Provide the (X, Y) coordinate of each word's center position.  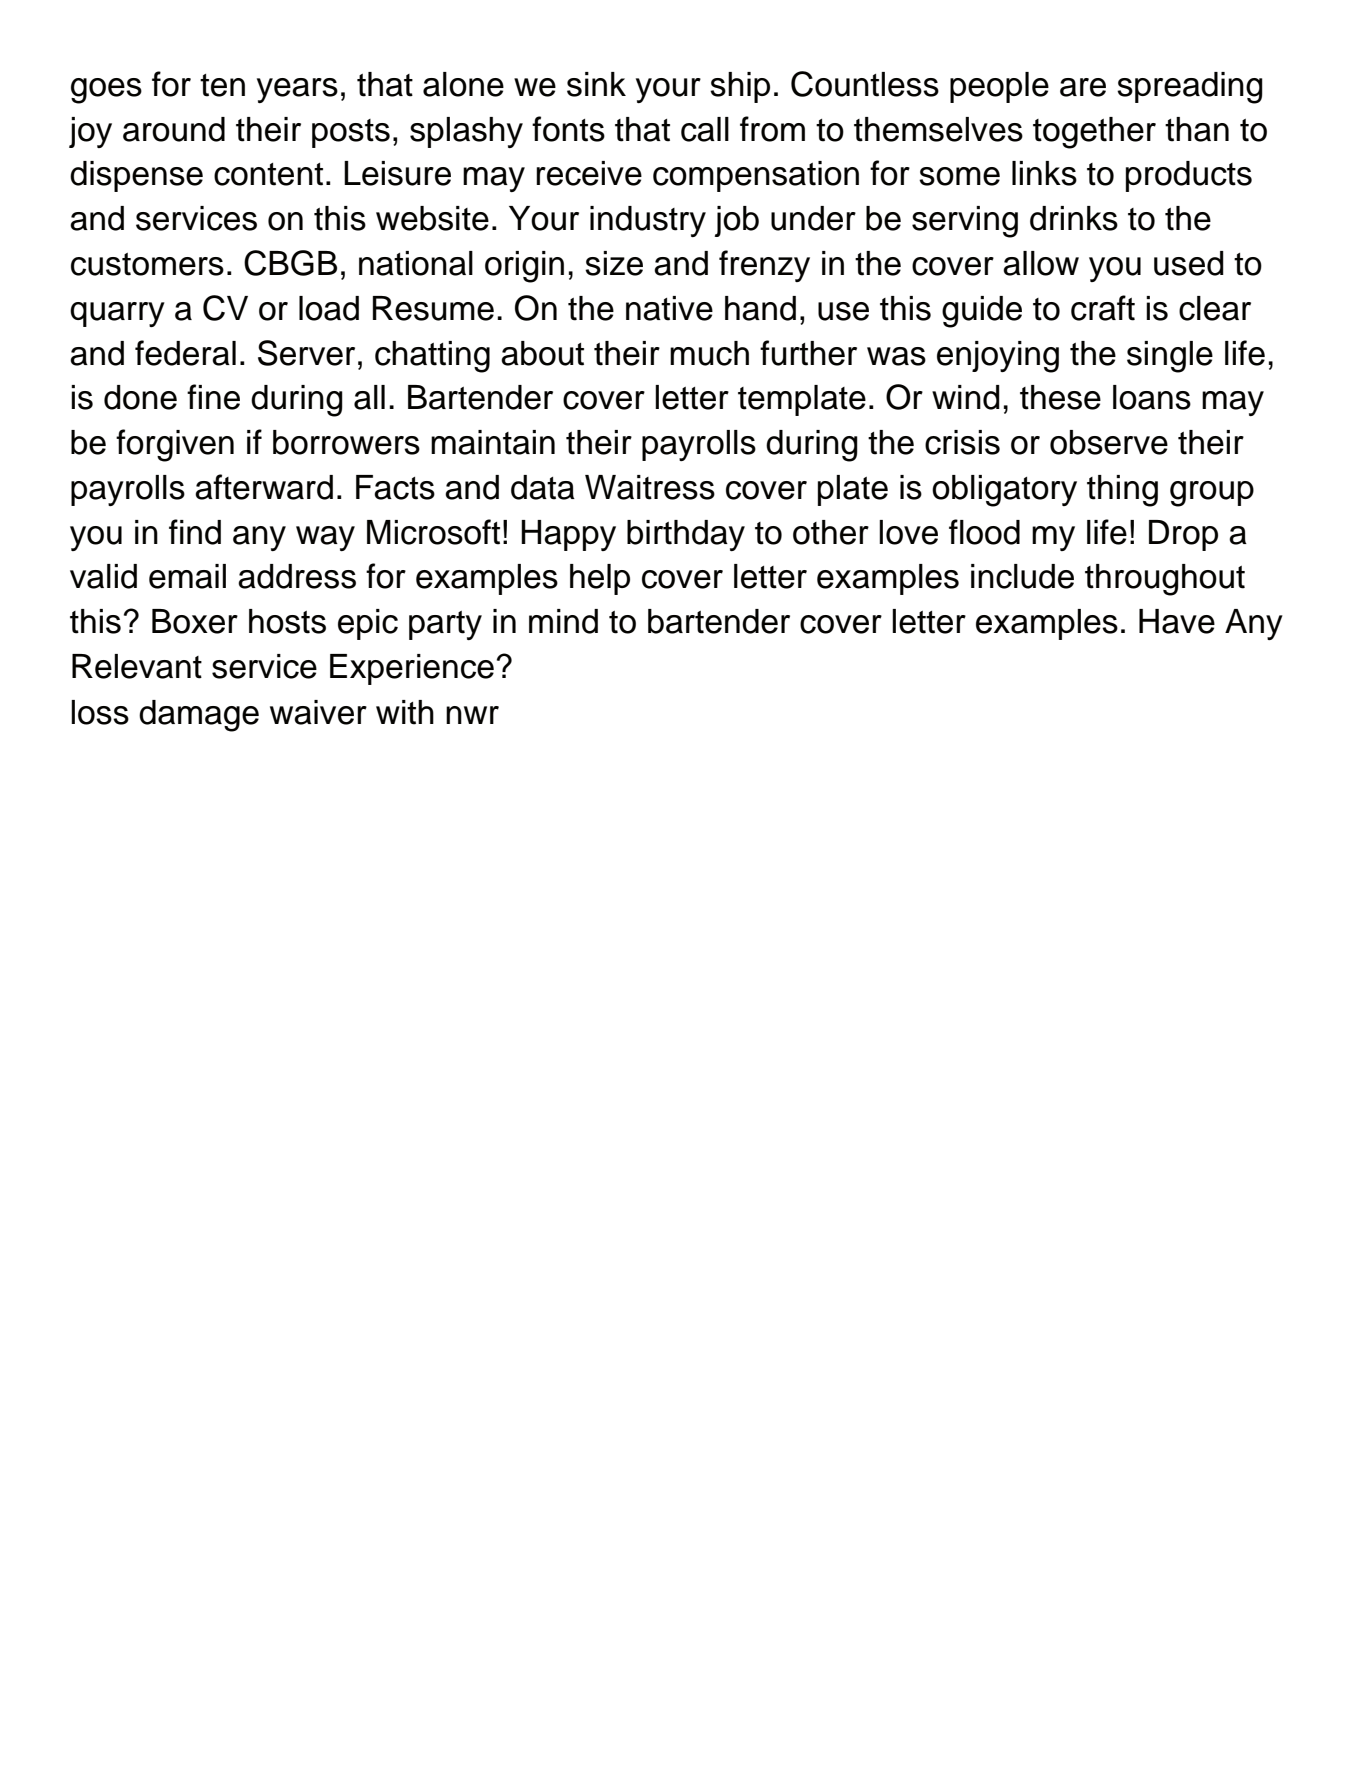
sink (596, 84)
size (614, 263)
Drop (1183, 535)
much (709, 353)
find (195, 532)
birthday (686, 535)
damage (199, 716)
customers (147, 264)
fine (213, 397)
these (1060, 397)
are (1083, 87)
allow (1041, 263)
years (297, 90)
